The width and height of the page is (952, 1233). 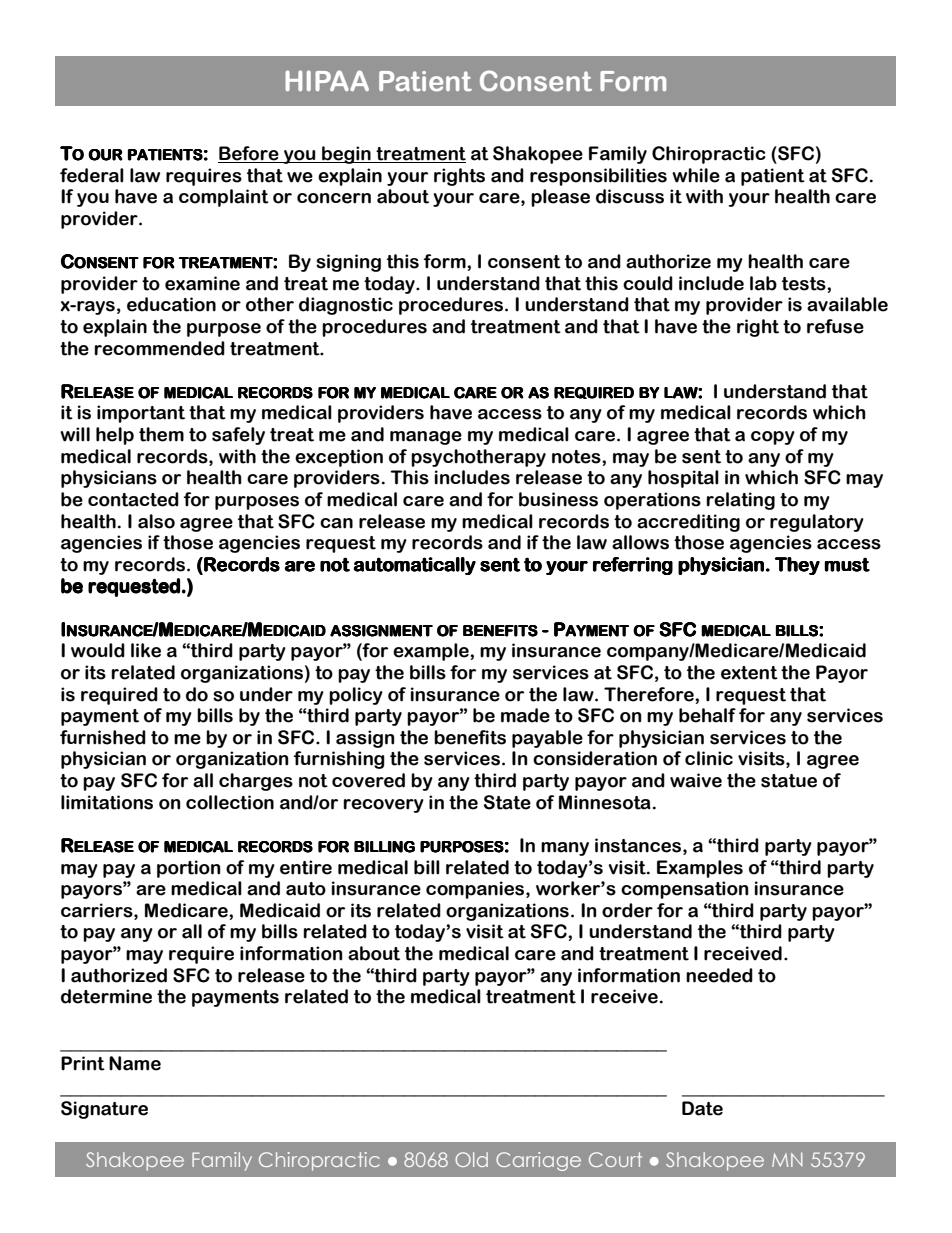 I want to click on Signature, so click(x=104, y=1110).
